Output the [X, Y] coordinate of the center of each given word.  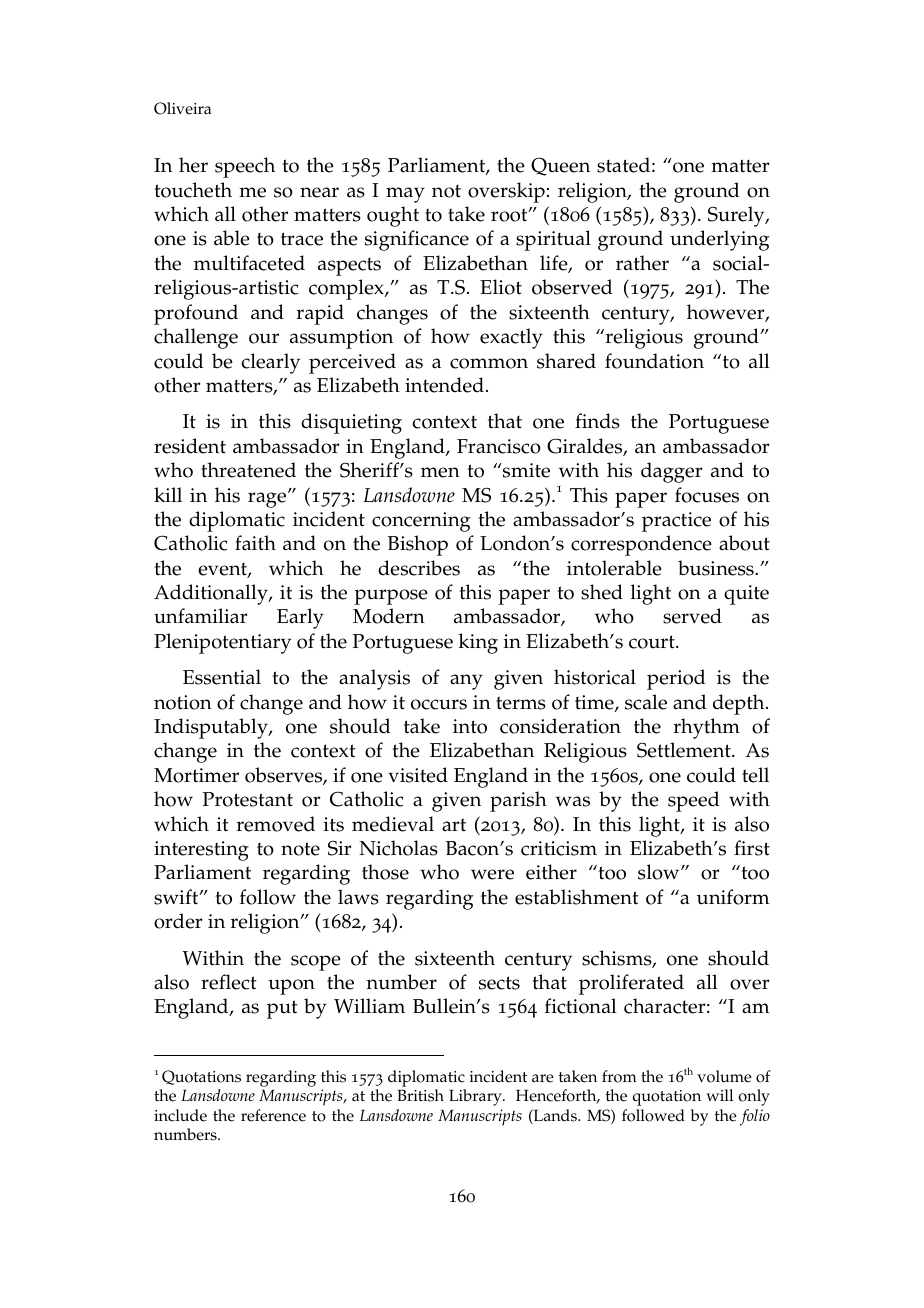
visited [418, 775]
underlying [720, 240]
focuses [707, 495]
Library [476, 1097]
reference [273, 1115]
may [405, 195]
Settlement [685, 750]
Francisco [499, 446]
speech [245, 167]
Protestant [247, 799]
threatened [248, 470]
